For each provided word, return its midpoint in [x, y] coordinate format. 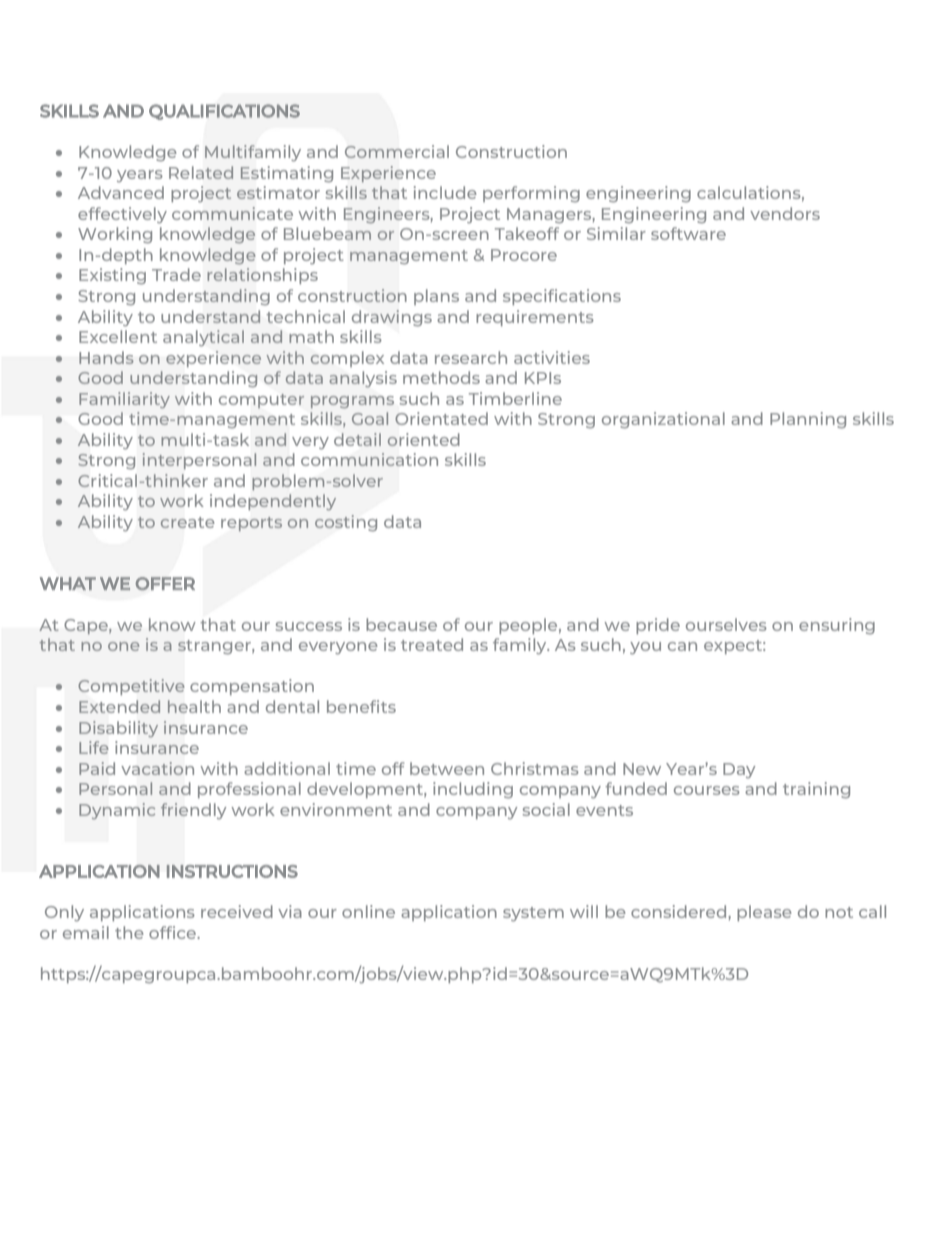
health [194, 706]
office [174, 932]
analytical [203, 338]
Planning [808, 420]
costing [346, 523]
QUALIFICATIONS [224, 112]
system [533, 914]
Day [739, 770]
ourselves [726, 624]
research [471, 357]
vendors [785, 213]
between [447, 768]
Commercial [397, 151]
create [188, 522]
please [764, 913]
